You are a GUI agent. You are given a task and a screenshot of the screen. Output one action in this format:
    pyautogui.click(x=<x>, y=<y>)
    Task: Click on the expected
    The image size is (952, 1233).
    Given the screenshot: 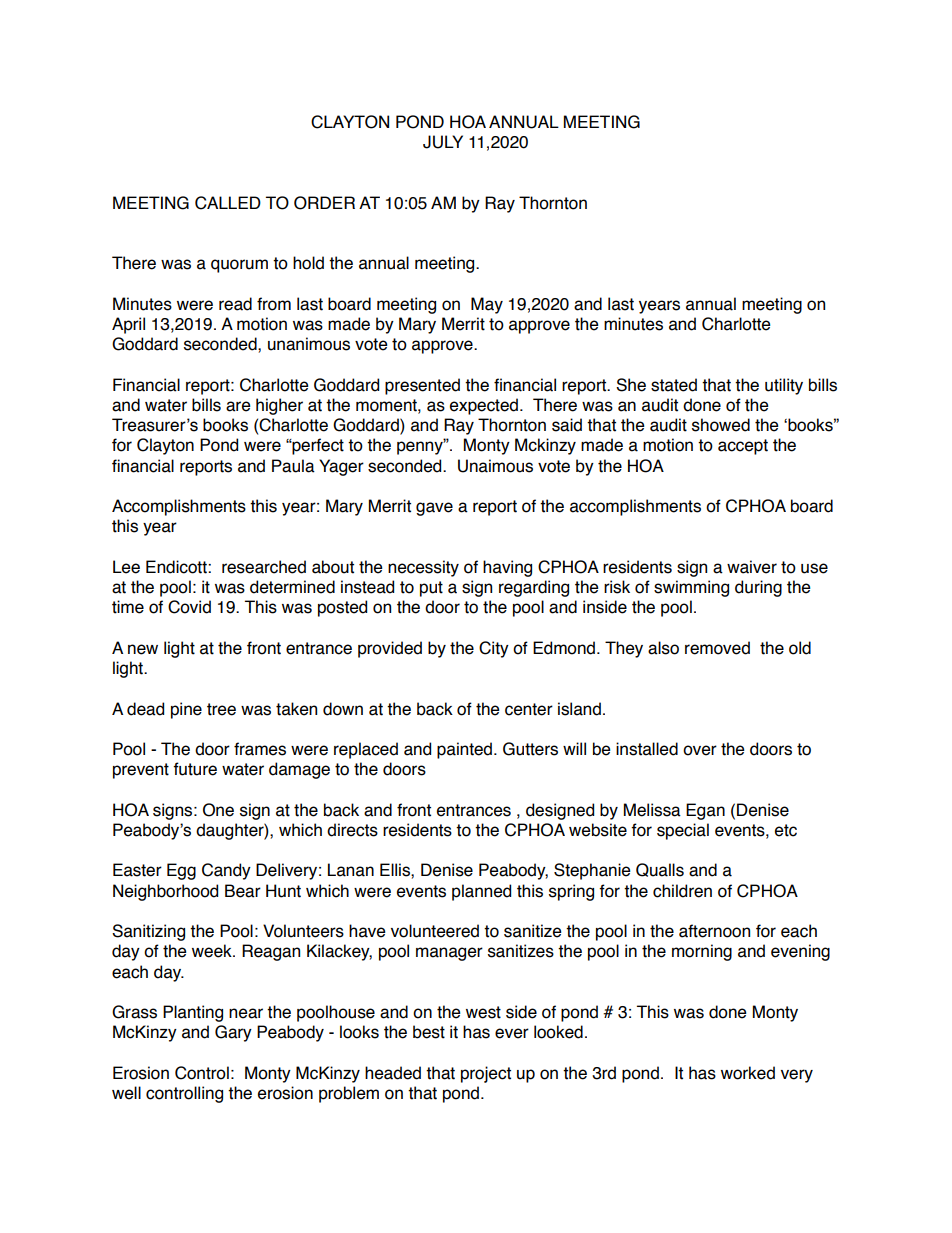 What is the action you would take?
    pyautogui.click(x=484, y=406)
